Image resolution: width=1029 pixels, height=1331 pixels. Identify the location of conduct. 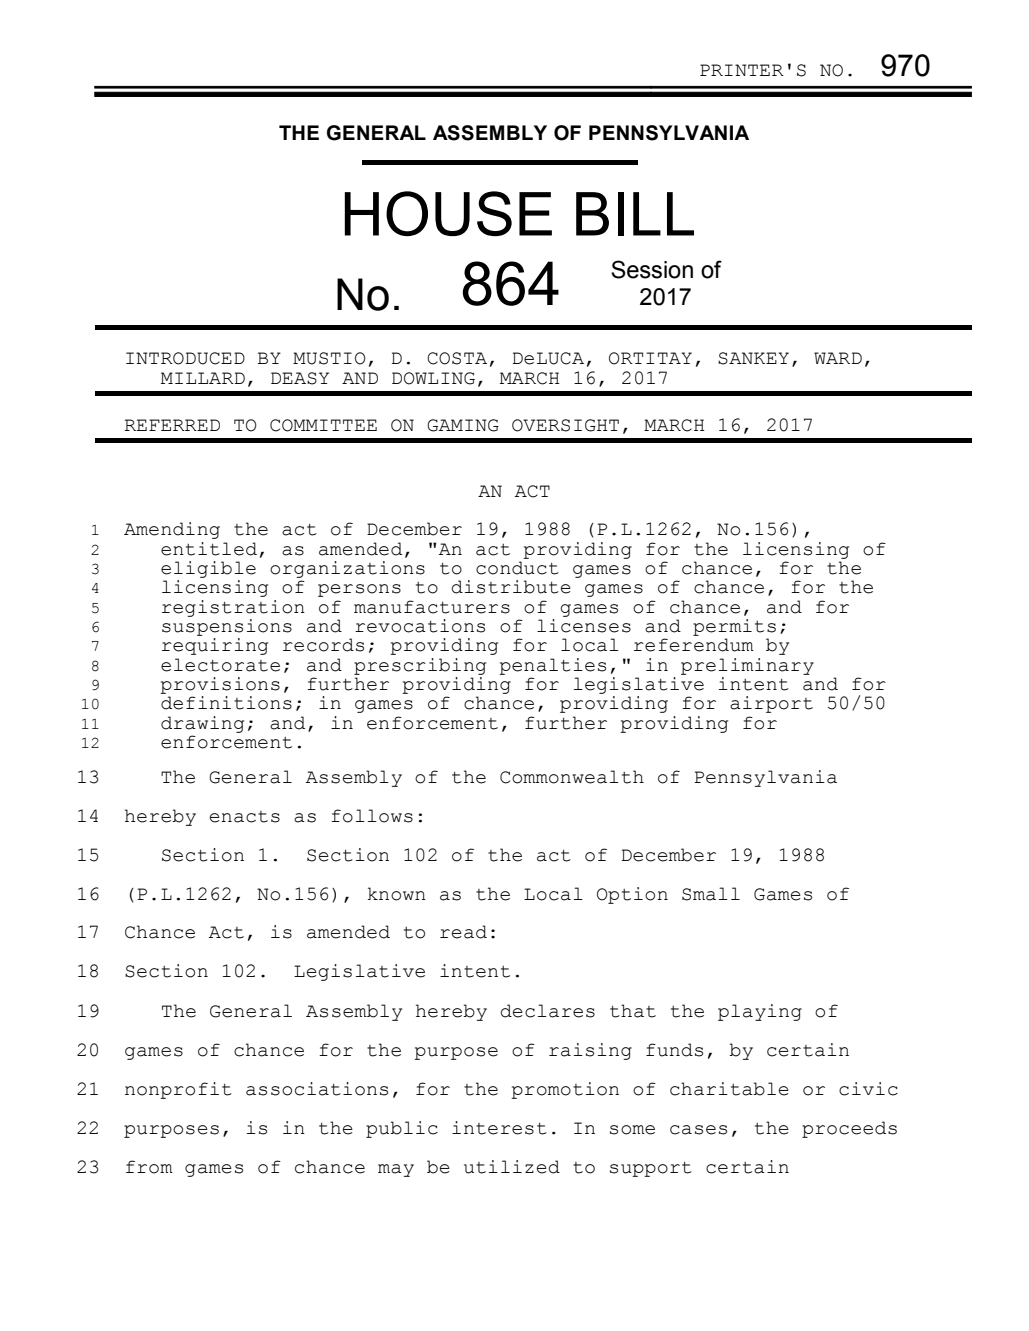
(517, 568).
